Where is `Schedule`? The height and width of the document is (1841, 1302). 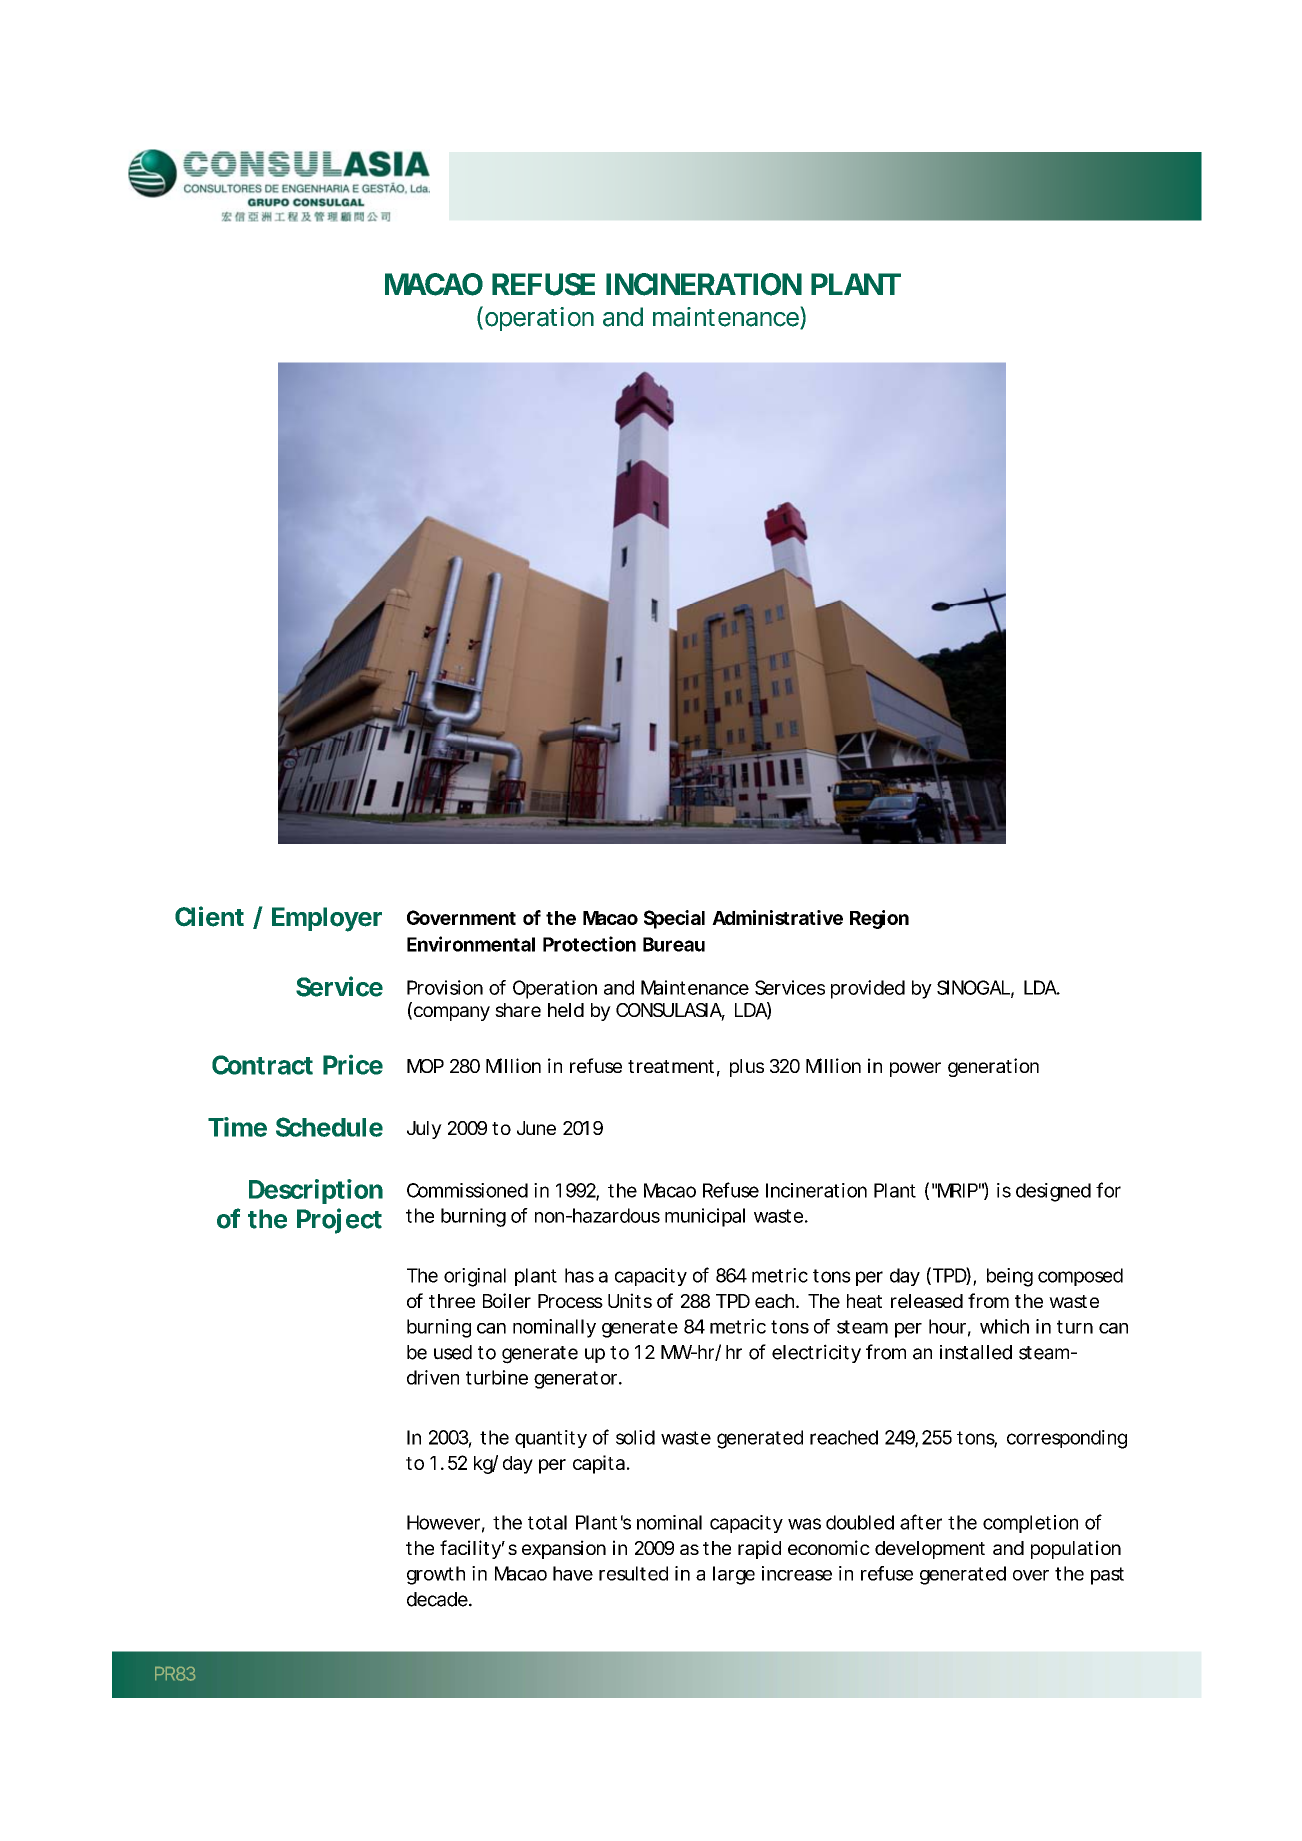
Schedule is located at coordinates (329, 1127).
